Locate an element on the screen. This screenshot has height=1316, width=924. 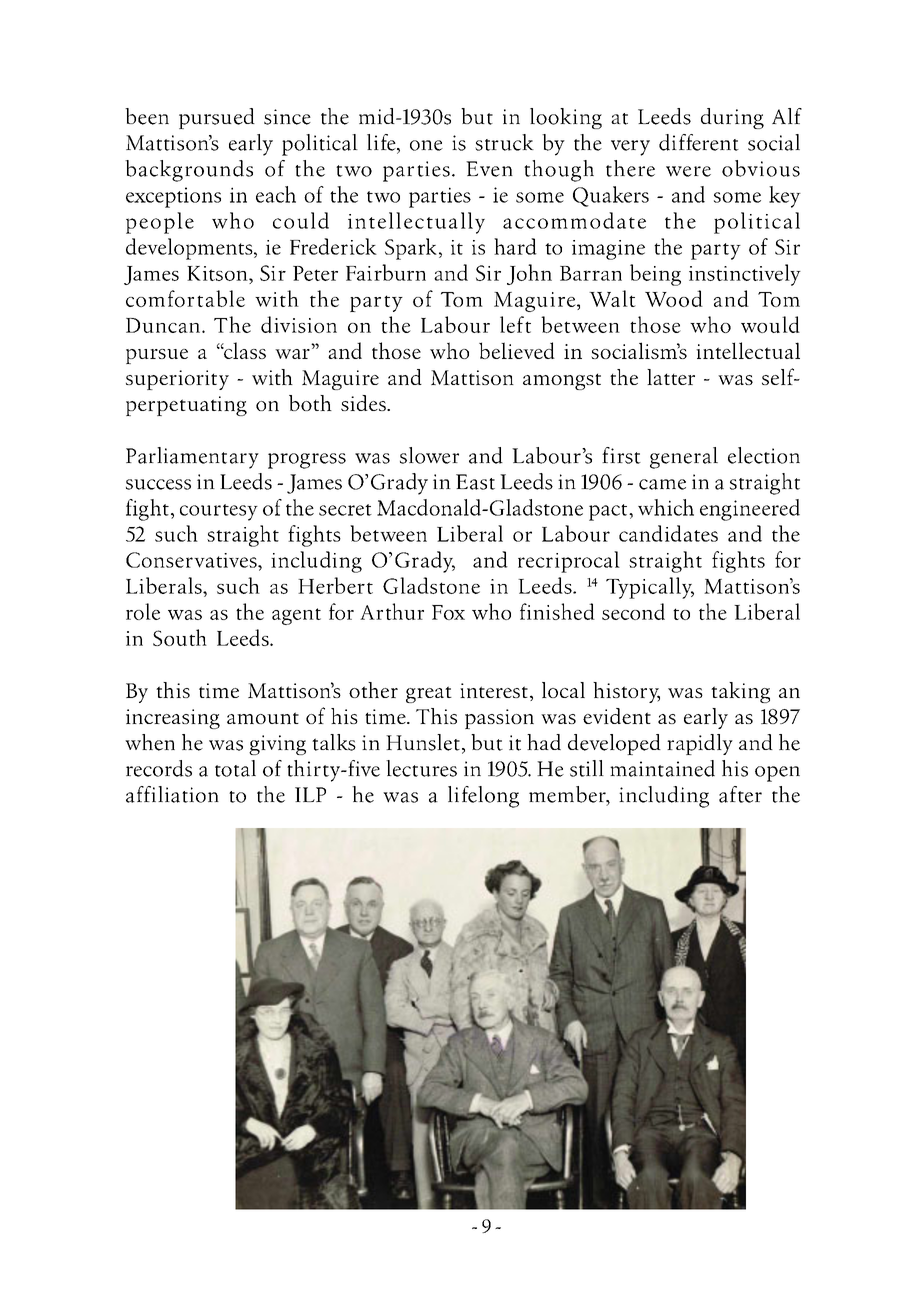
different is located at coordinates (699, 142).
